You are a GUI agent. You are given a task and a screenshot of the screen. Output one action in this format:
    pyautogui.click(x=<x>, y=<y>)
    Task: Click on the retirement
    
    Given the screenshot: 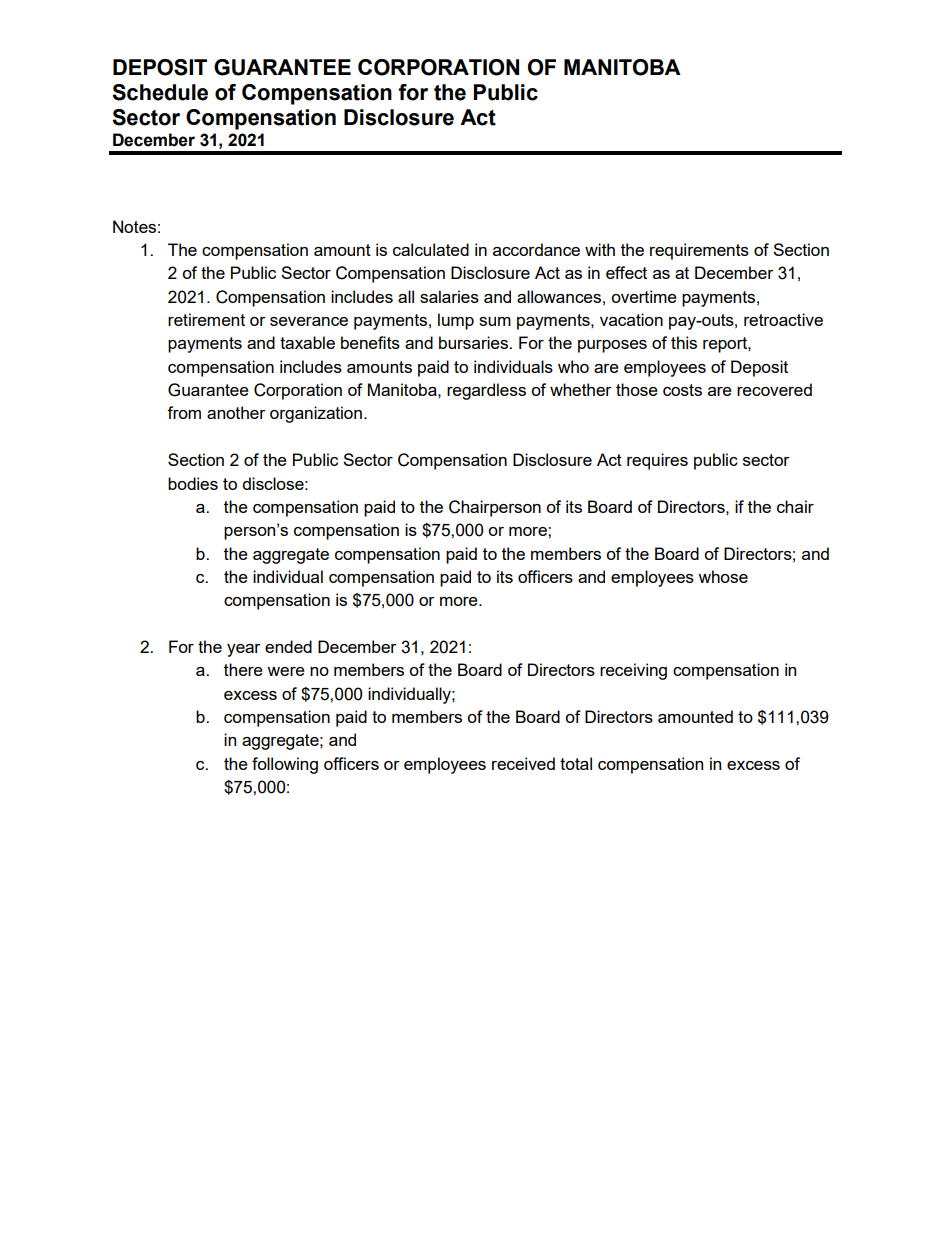 What is the action you would take?
    pyautogui.click(x=206, y=319)
